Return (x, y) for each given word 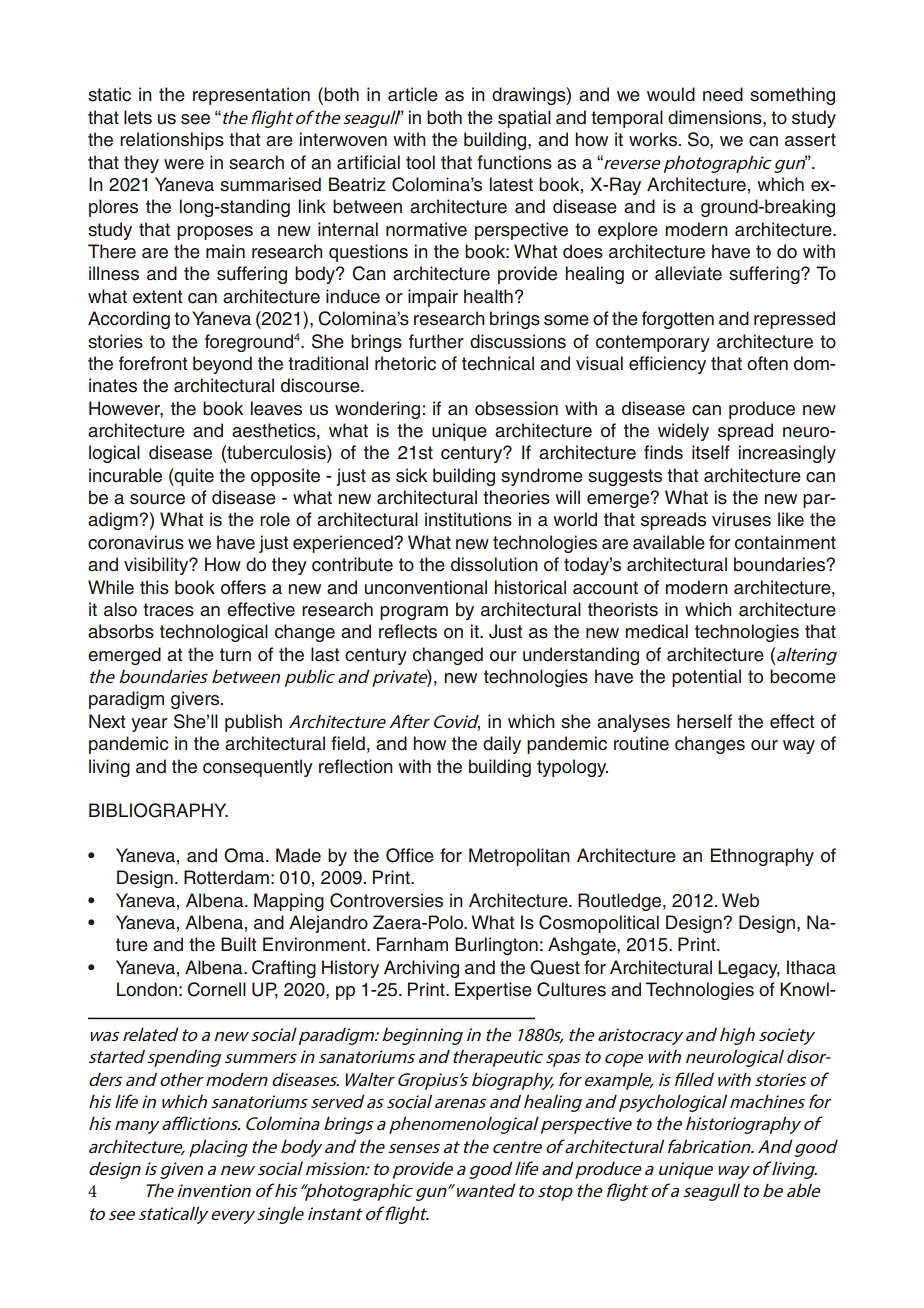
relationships (172, 141)
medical (656, 631)
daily (502, 745)
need (723, 94)
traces (168, 610)
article (413, 94)
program (414, 613)
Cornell (216, 989)
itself (711, 452)
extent (158, 297)
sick (411, 475)
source (157, 499)
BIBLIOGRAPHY (158, 810)
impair (433, 298)
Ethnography (762, 857)
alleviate (688, 273)
